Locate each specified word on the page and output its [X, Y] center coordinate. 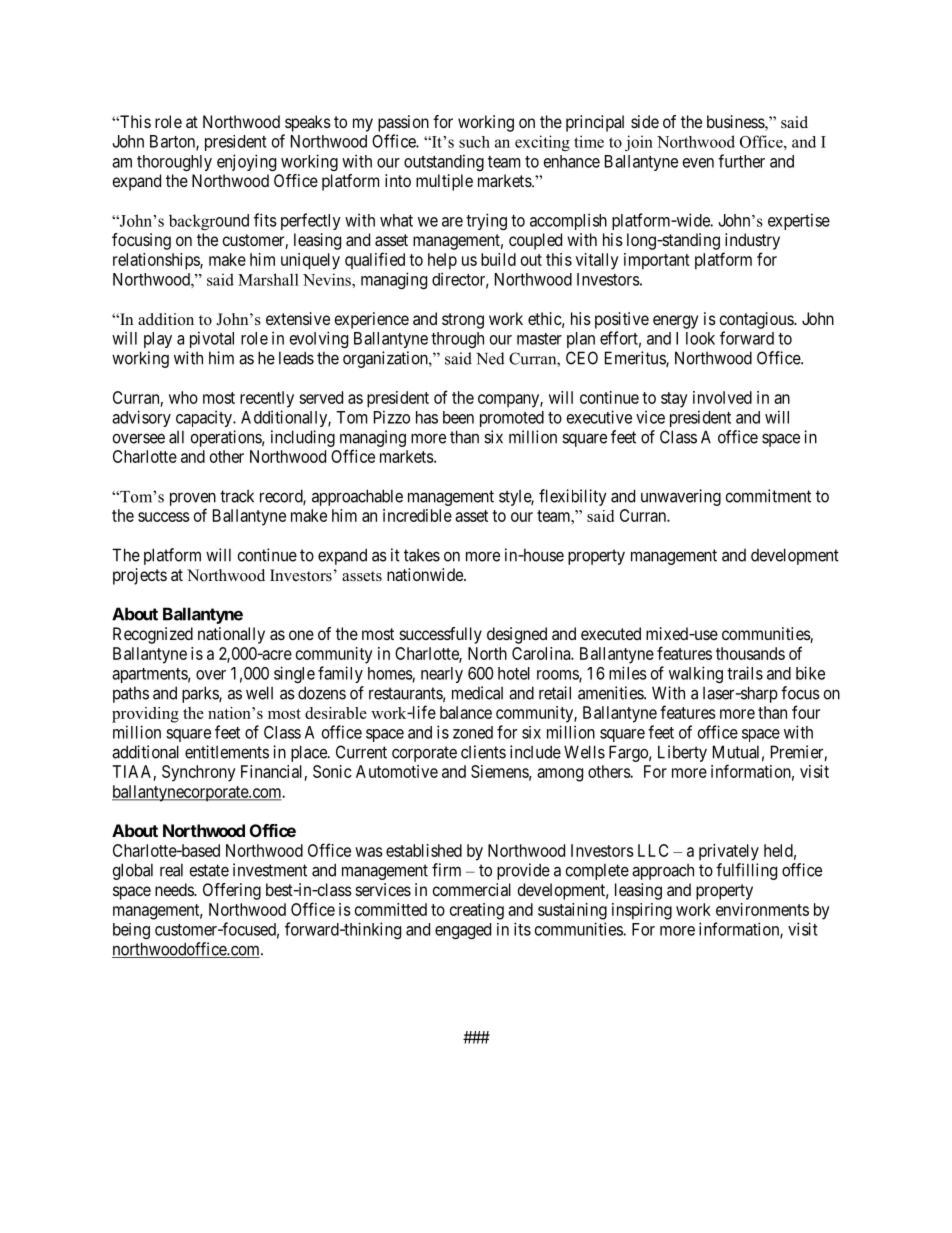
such [474, 142]
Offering [232, 891]
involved [722, 397]
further [741, 161]
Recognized [153, 635]
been [458, 417]
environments [762, 909]
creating [477, 911]
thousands [750, 653]
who [183, 397]
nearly [442, 675]
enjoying [246, 162]
